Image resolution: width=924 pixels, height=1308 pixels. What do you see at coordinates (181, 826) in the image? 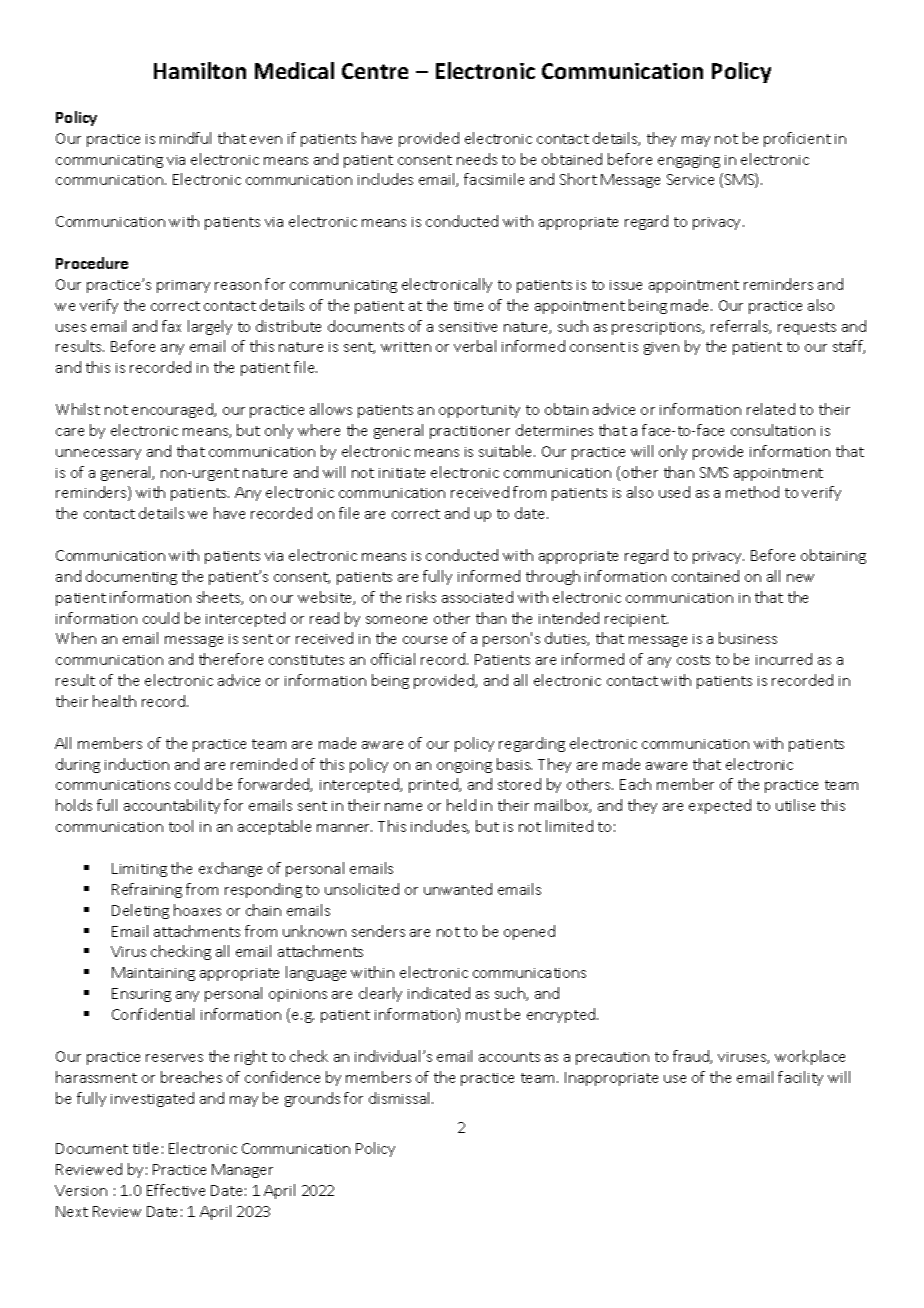
I see `tool` at bounding box center [181, 826].
